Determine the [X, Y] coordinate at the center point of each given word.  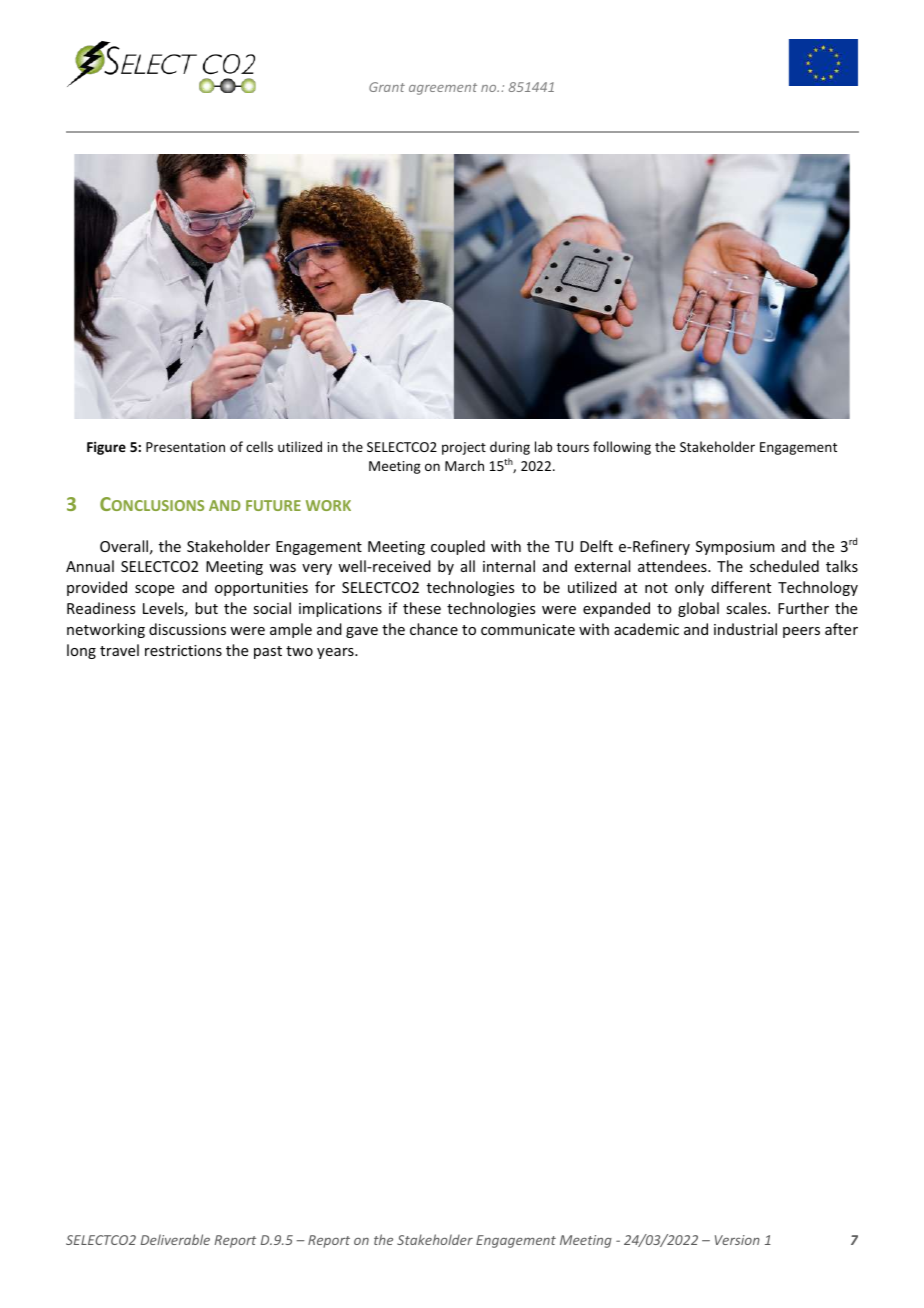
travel [119, 650]
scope [154, 590]
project [464, 448]
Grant [387, 87]
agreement [443, 89]
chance [434, 629]
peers [801, 632]
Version [737, 1240]
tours [573, 447]
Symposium [735, 548]
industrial [745, 629]
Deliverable [175, 1239]
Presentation [185, 447]
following [622, 448]
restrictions [183, 650]
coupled [458, 547]
